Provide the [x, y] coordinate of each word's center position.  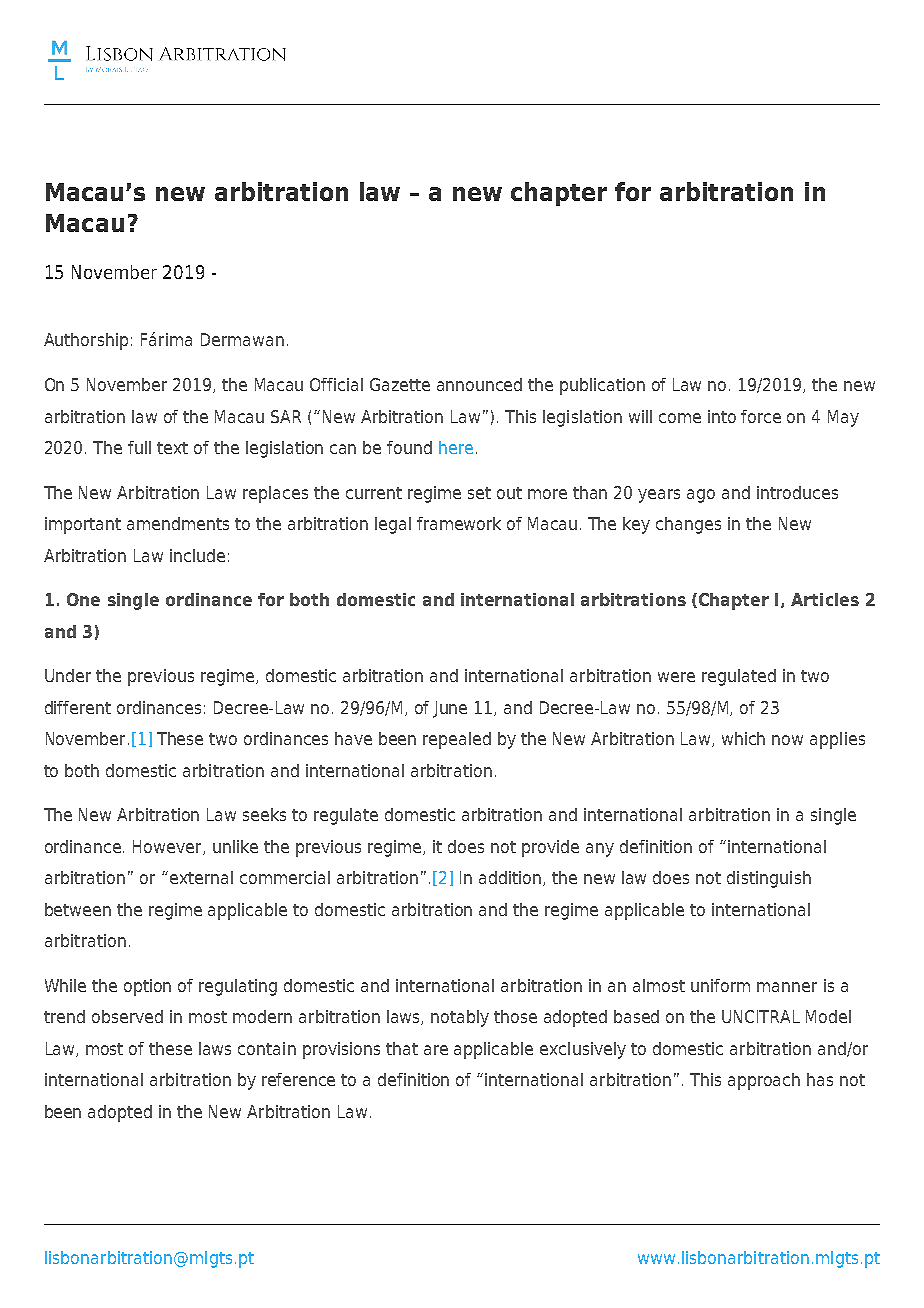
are [436, 1050]
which [743, 738]
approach [764, 1081]
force [761, 416]
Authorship [86, 341]
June [450, 709]
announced [479, 384]
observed [127, 1016]
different [78, 707]
